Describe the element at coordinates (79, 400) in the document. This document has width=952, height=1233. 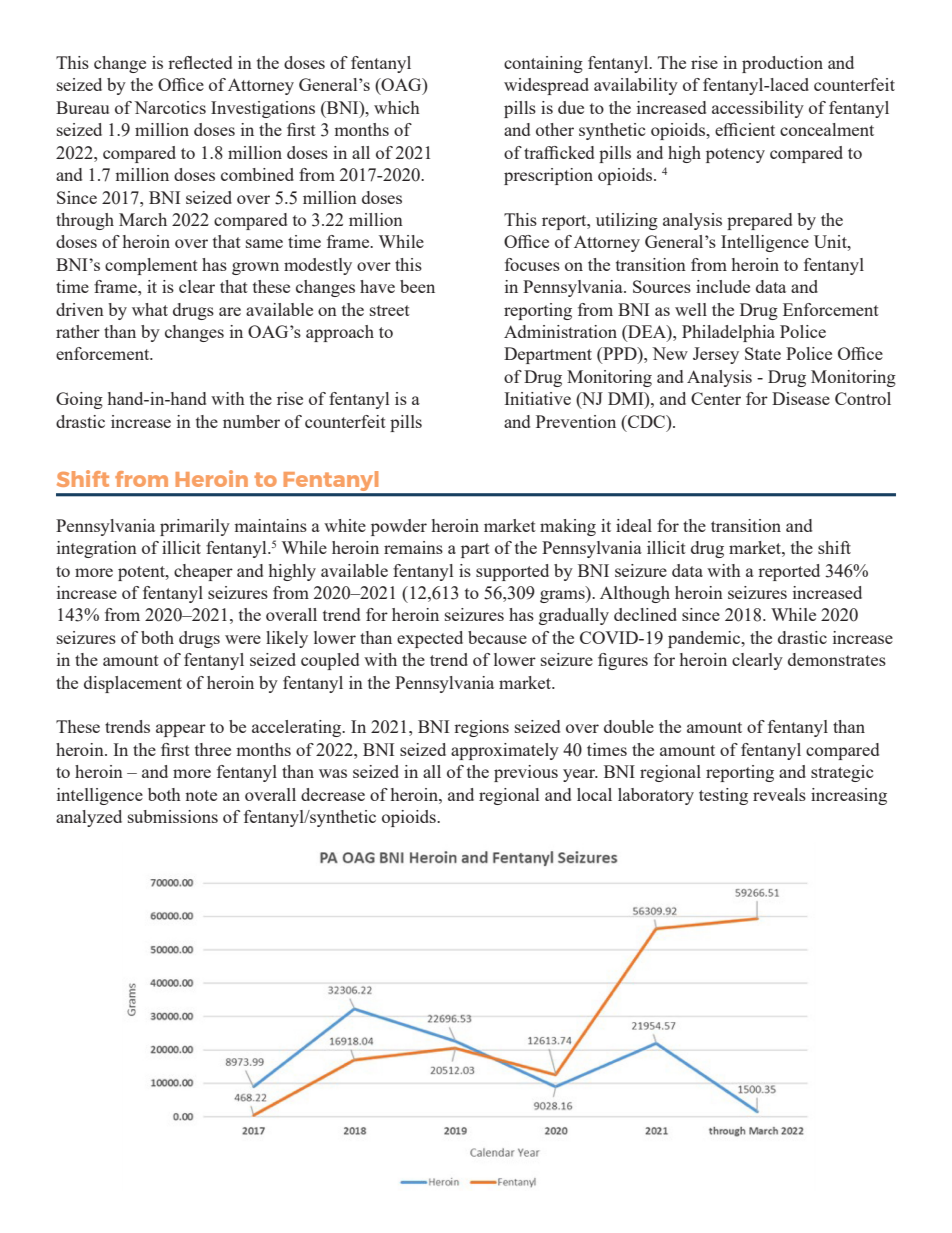
I see `Going` at that location.
